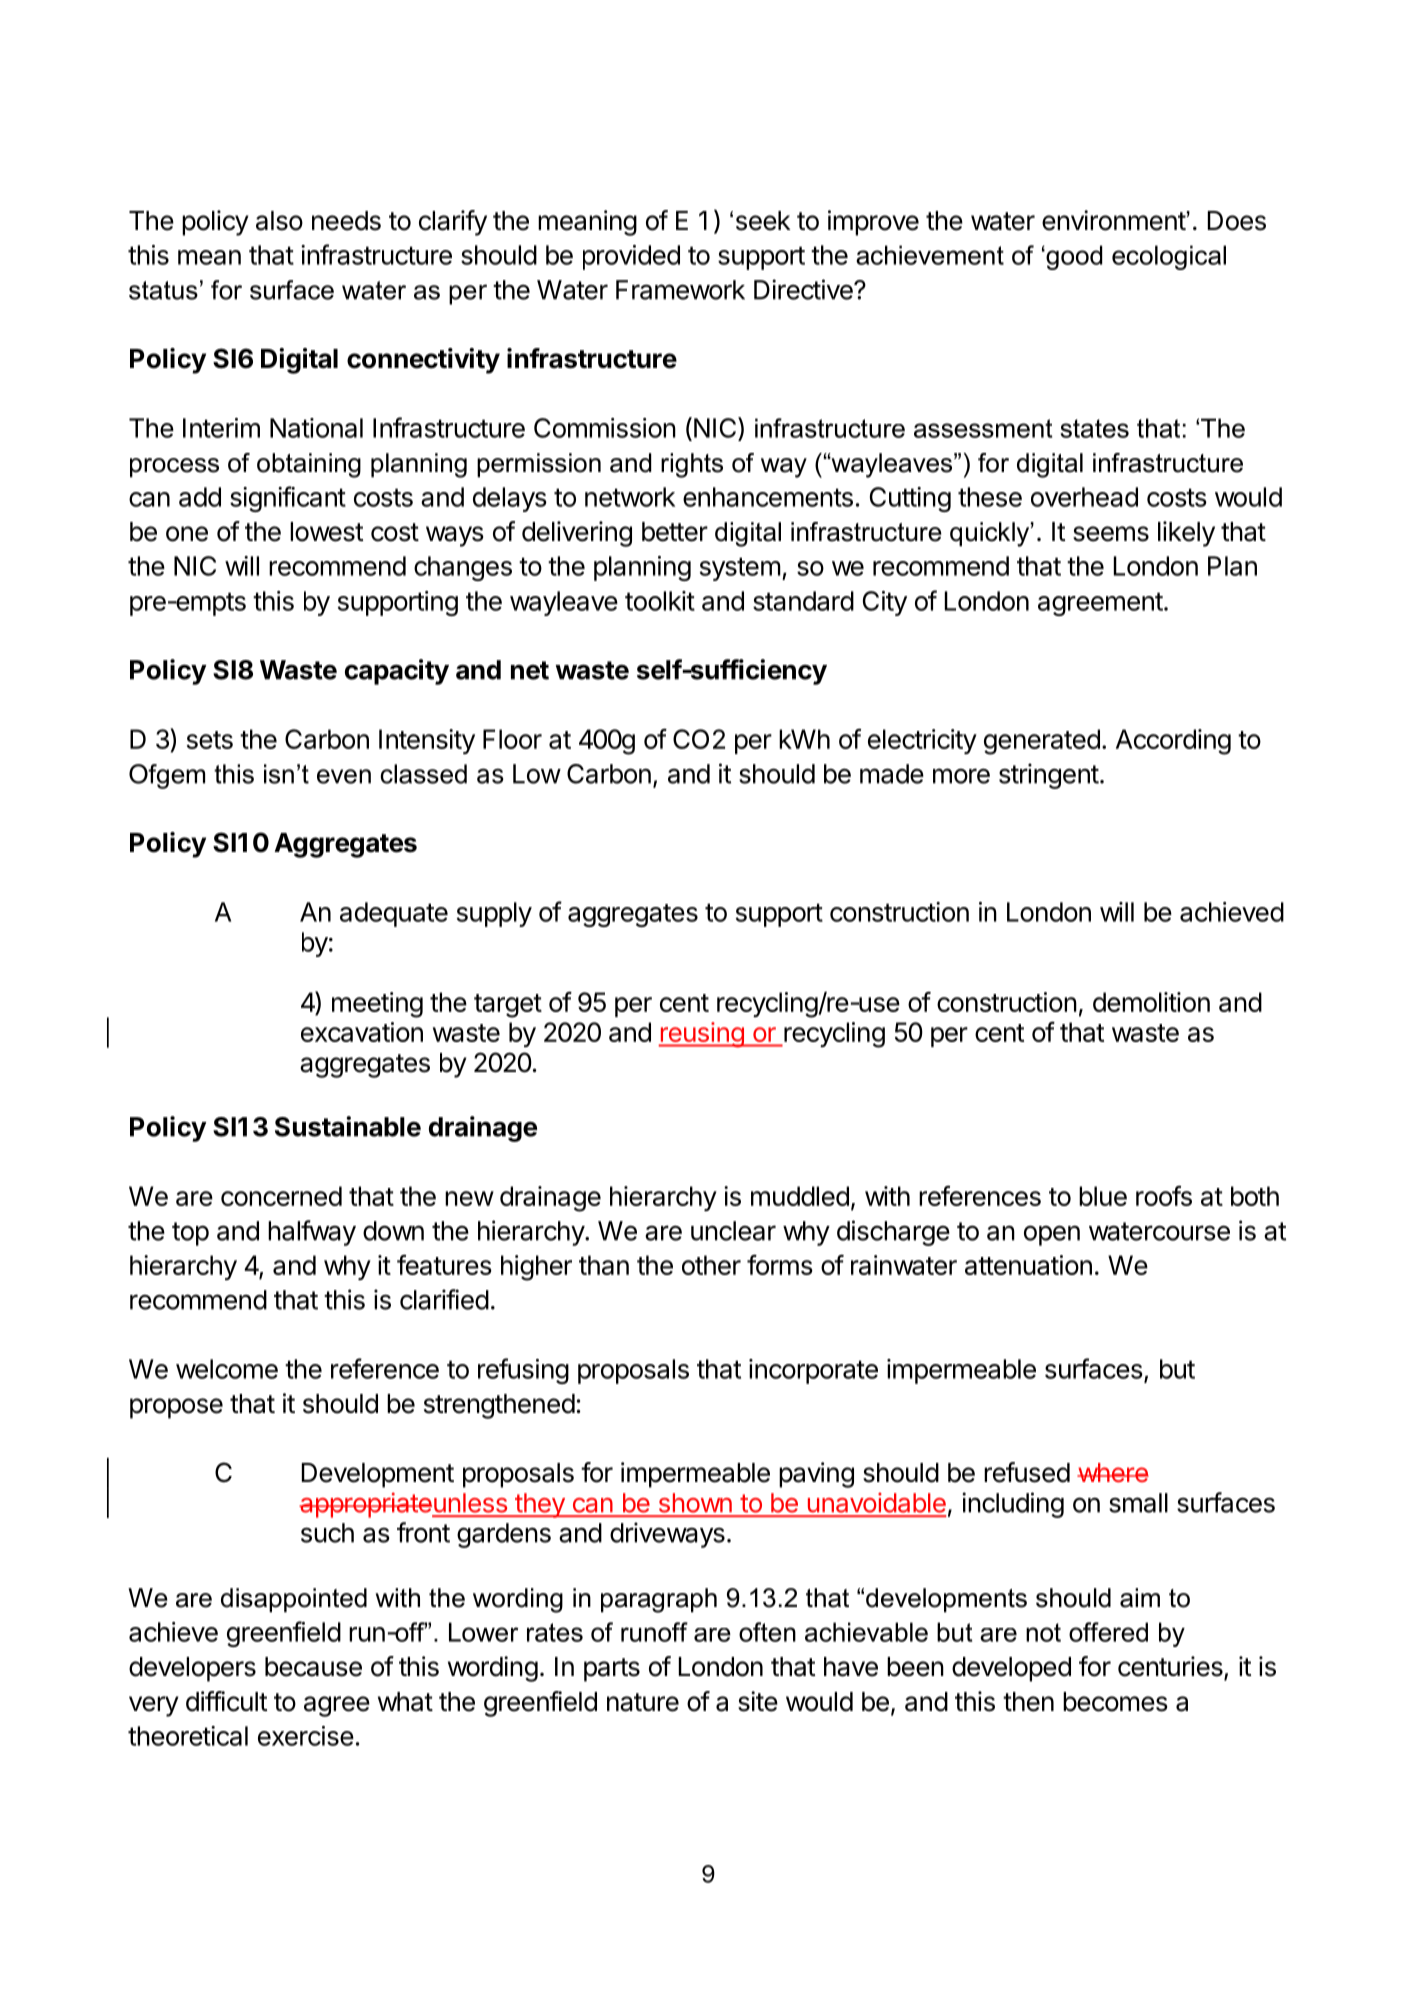 This screenshot has height=2001, width=1415. I want to click on Framework, so click(680, 290).
